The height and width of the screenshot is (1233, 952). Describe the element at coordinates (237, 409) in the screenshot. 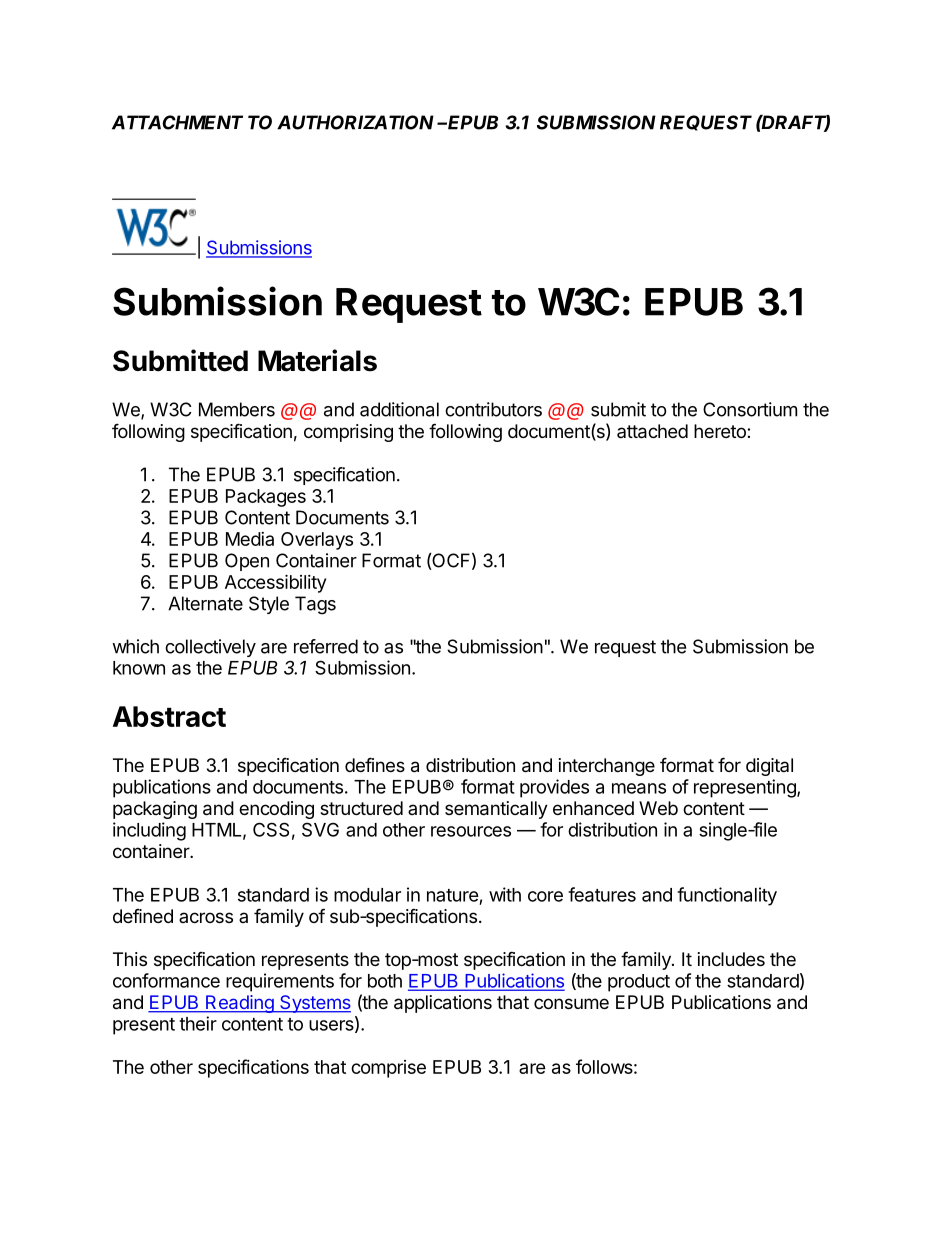

I see `Members` at that location.
